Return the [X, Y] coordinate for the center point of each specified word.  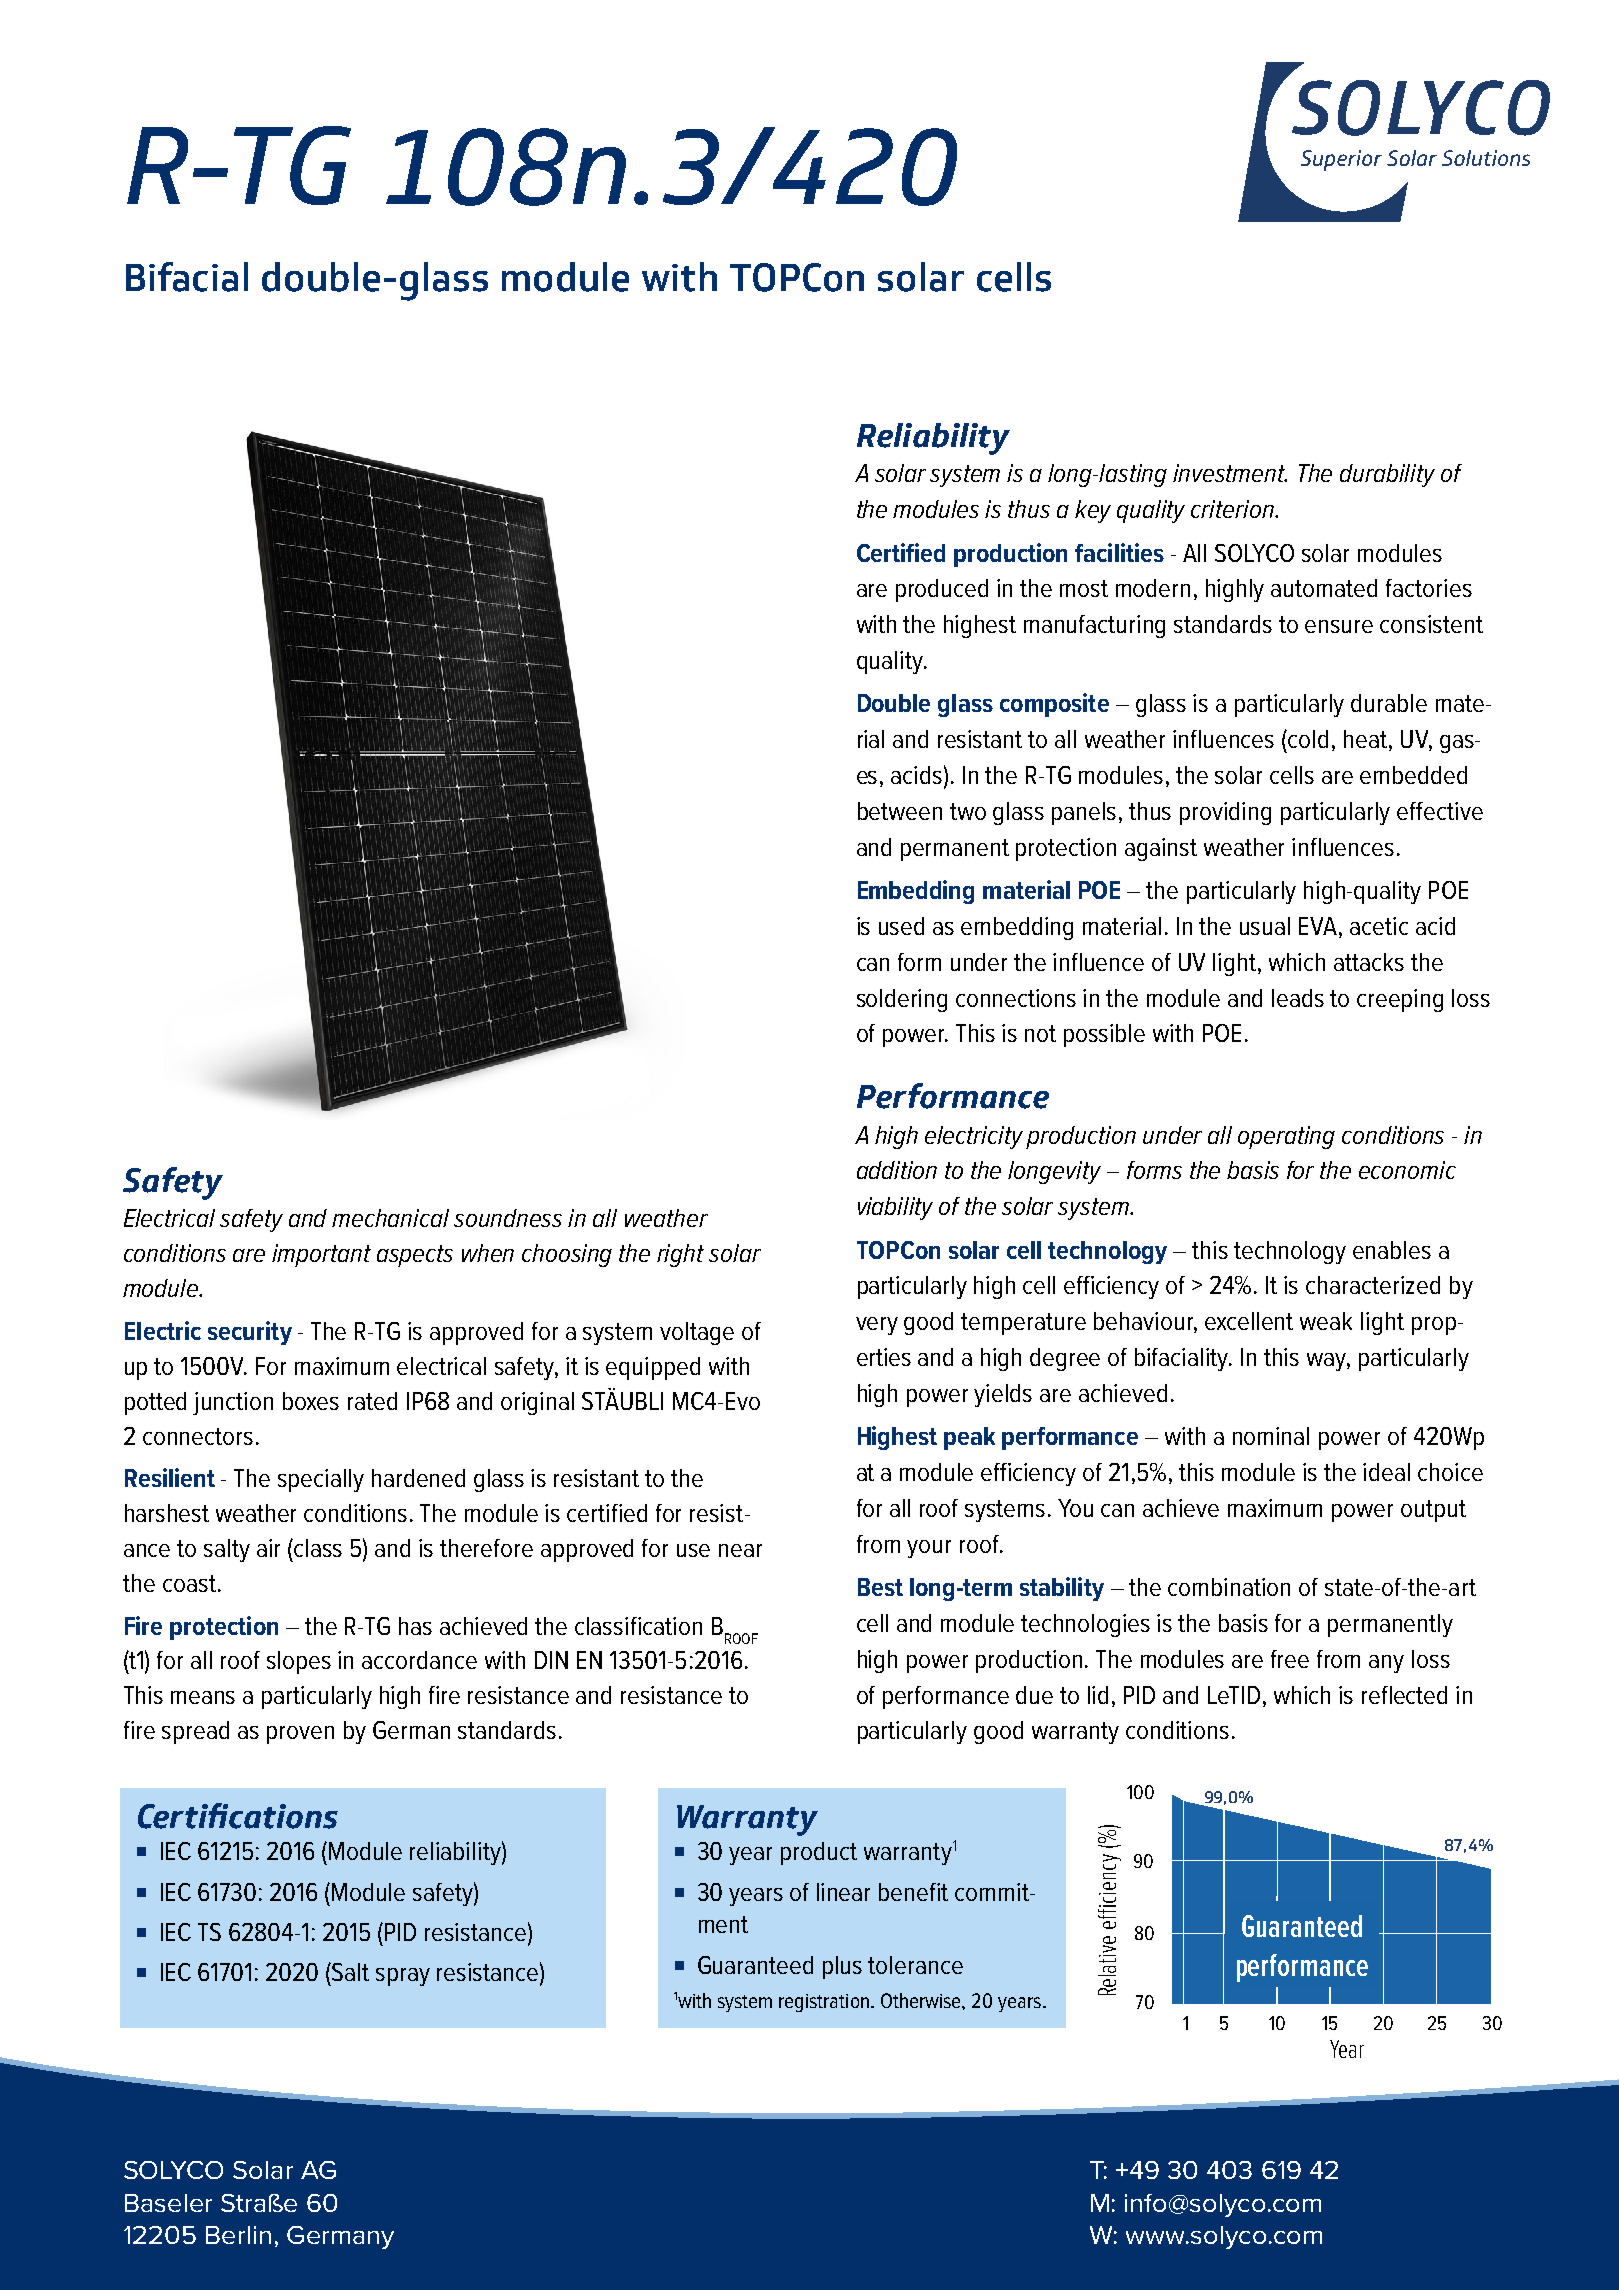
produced [942, 590]
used [901, 926]
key [1093, 511]
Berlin [238, 2235]
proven [300, 1735]
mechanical [390, 1218]
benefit [913, 1892]
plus [842, 1967]
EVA [1319, 926]
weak [1326, 1321]
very [877, 1326]
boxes [311, 1401]
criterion [1233, 509]
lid [1098, 1695]
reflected [1404, 1695]
